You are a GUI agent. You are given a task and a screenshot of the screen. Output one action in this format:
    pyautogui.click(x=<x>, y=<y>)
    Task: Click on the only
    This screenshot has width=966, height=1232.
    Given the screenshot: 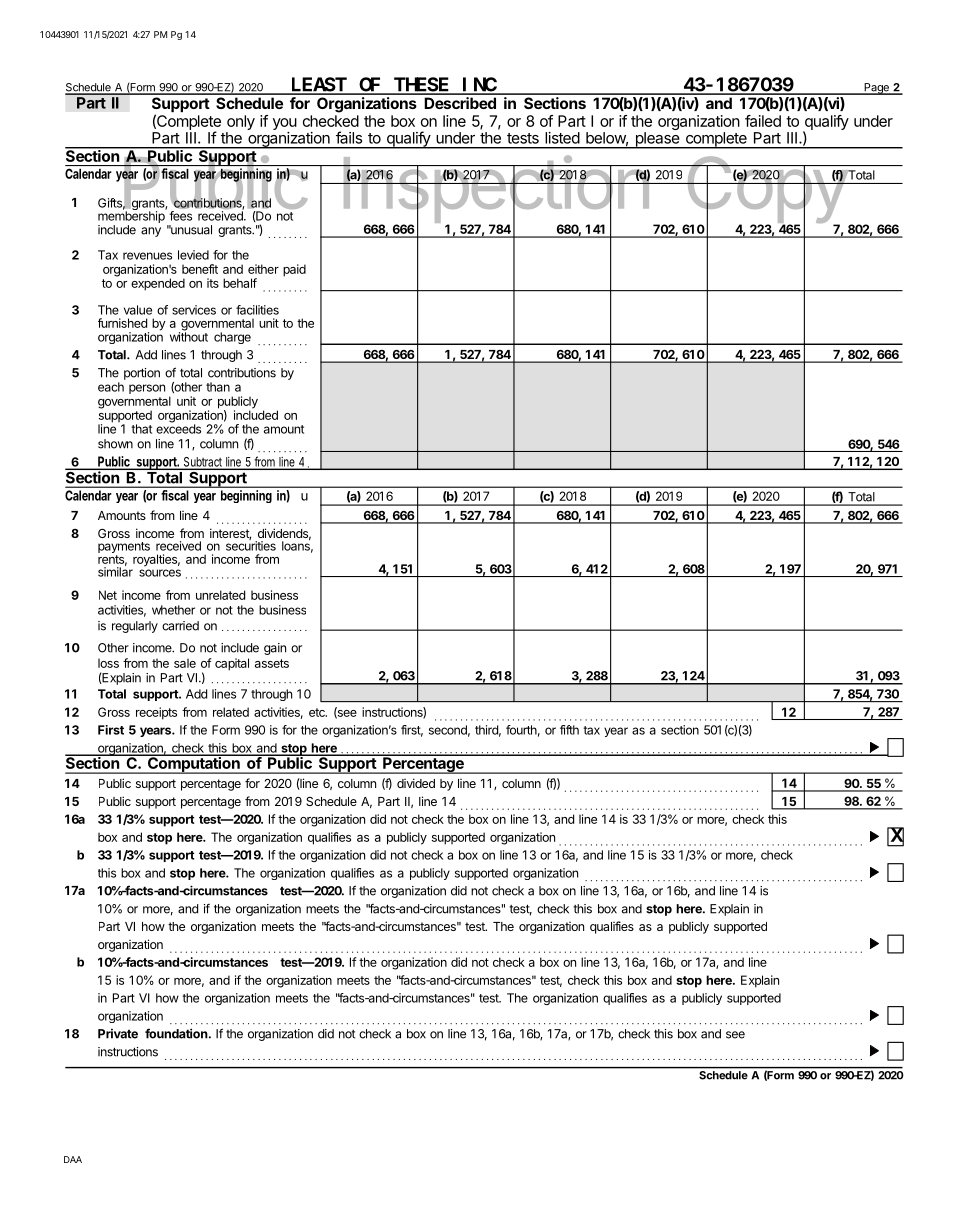 What is the action you would take?
    pyautogui.click(x=241, y=122)
